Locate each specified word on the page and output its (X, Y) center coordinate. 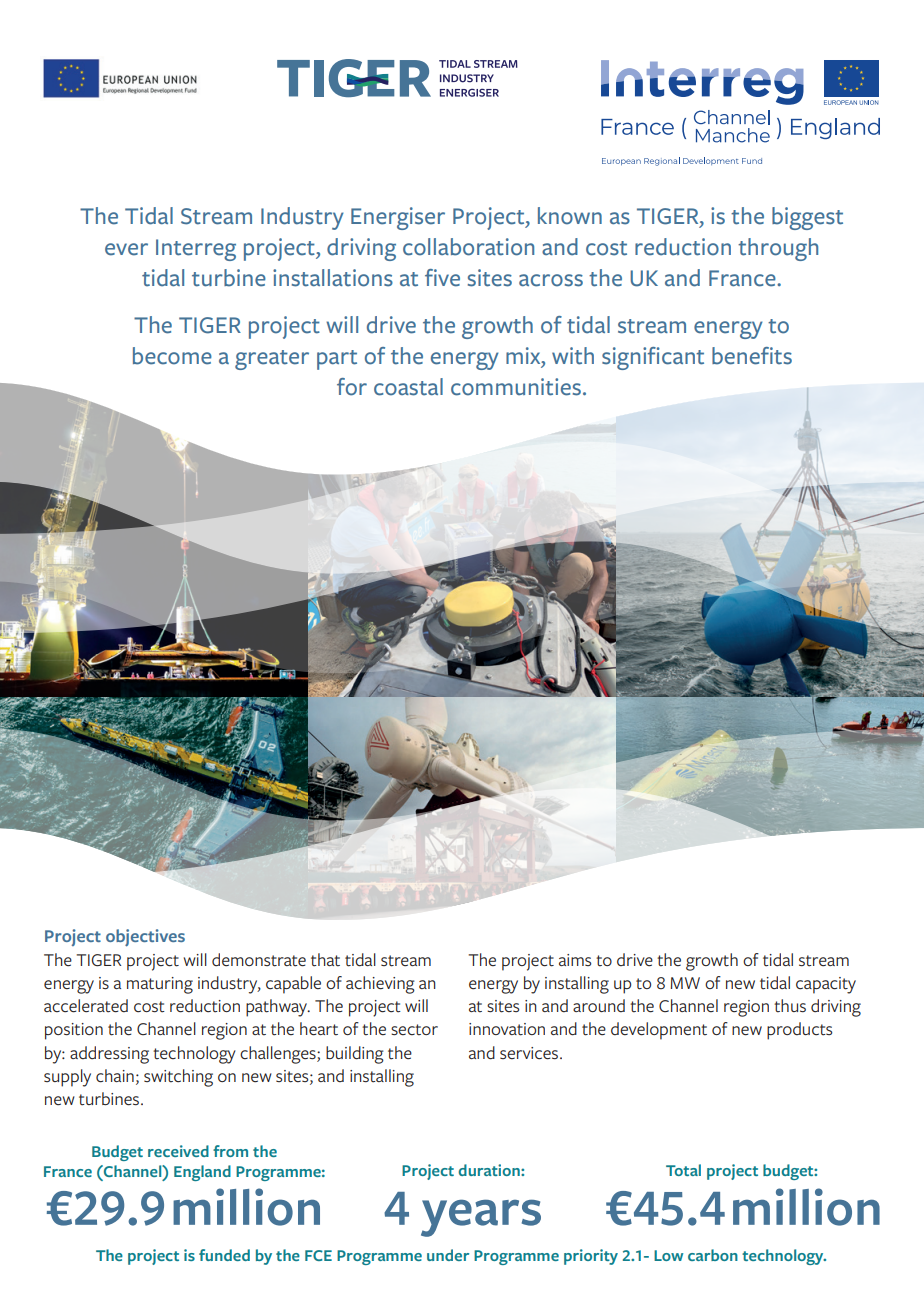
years (481, 1218)
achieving (380, 985)
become (172, 356)
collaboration (468, 247)
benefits (752, 356)
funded (224, 1255)
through (778, 249)
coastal (408, 387)
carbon (713, 1255)
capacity (826, 985)
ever (126, 249)
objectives (145, 938)
